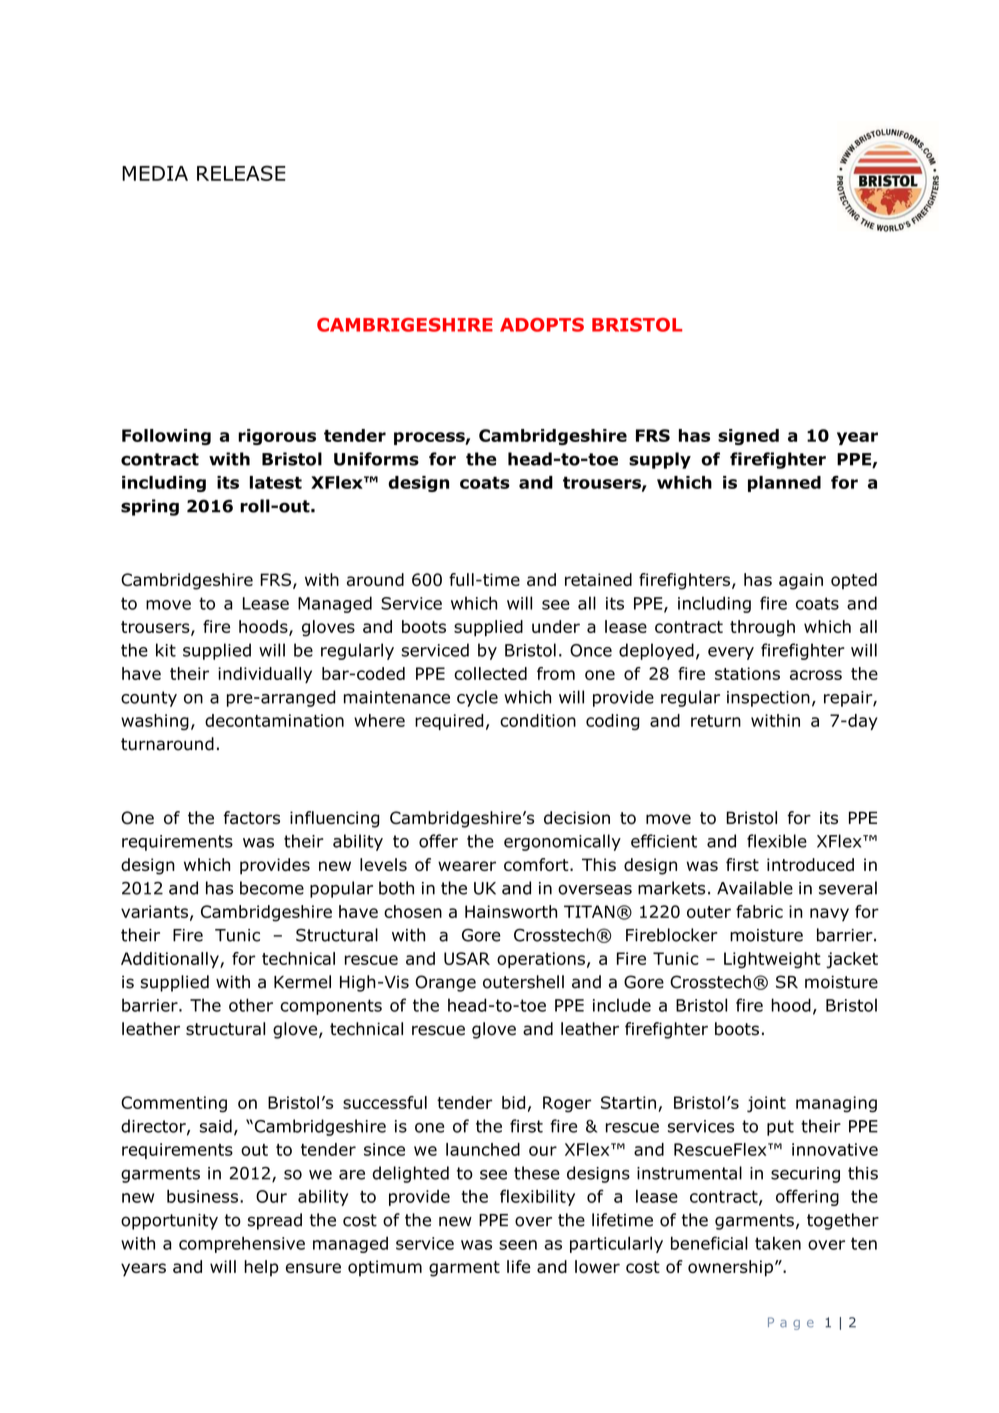  What do you see at coordinates (376, 459) in the page?
I see `Uniforms` at bounding box center [376, 459].
